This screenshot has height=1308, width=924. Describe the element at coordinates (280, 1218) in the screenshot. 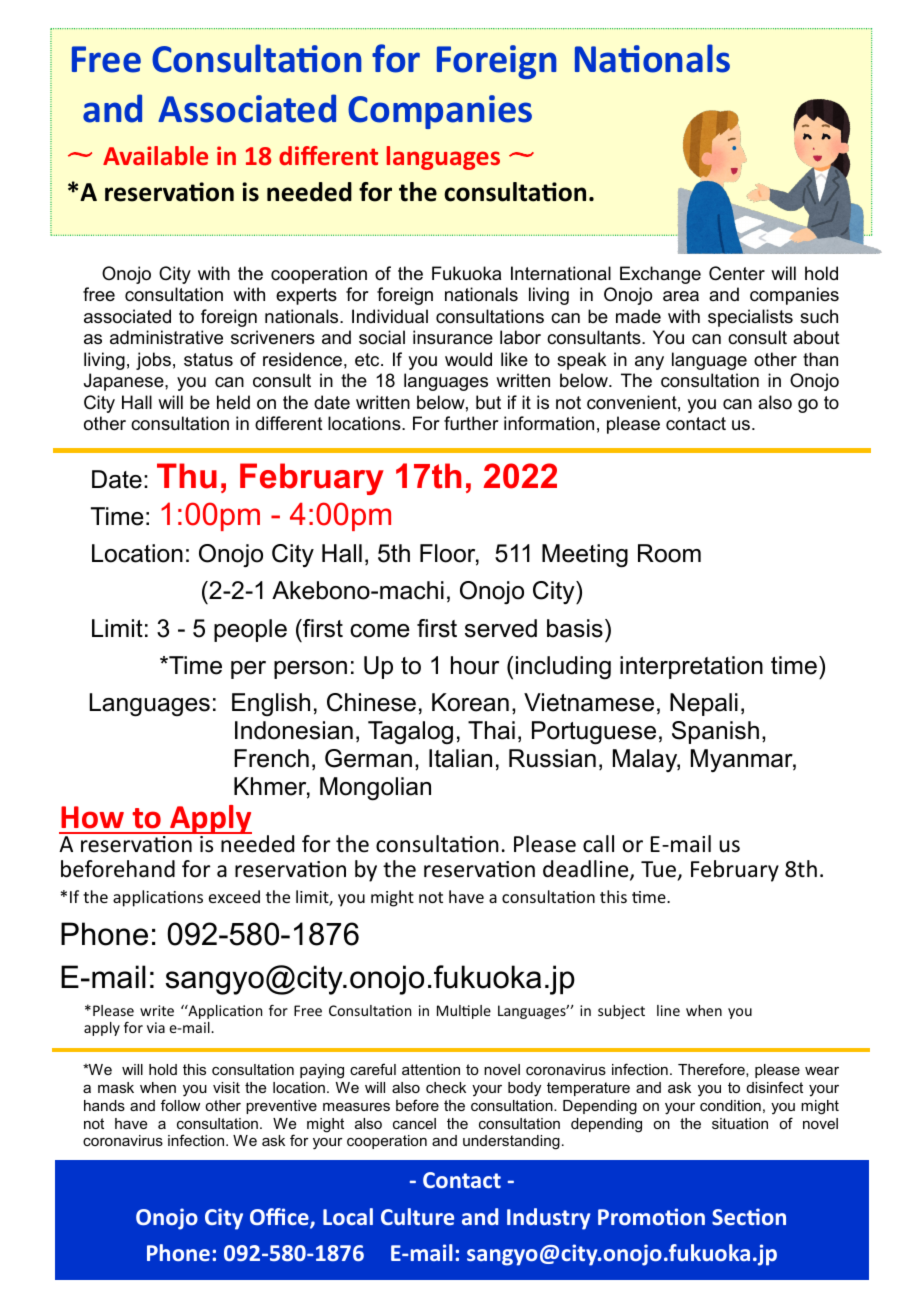

I see `Office` at that location.
